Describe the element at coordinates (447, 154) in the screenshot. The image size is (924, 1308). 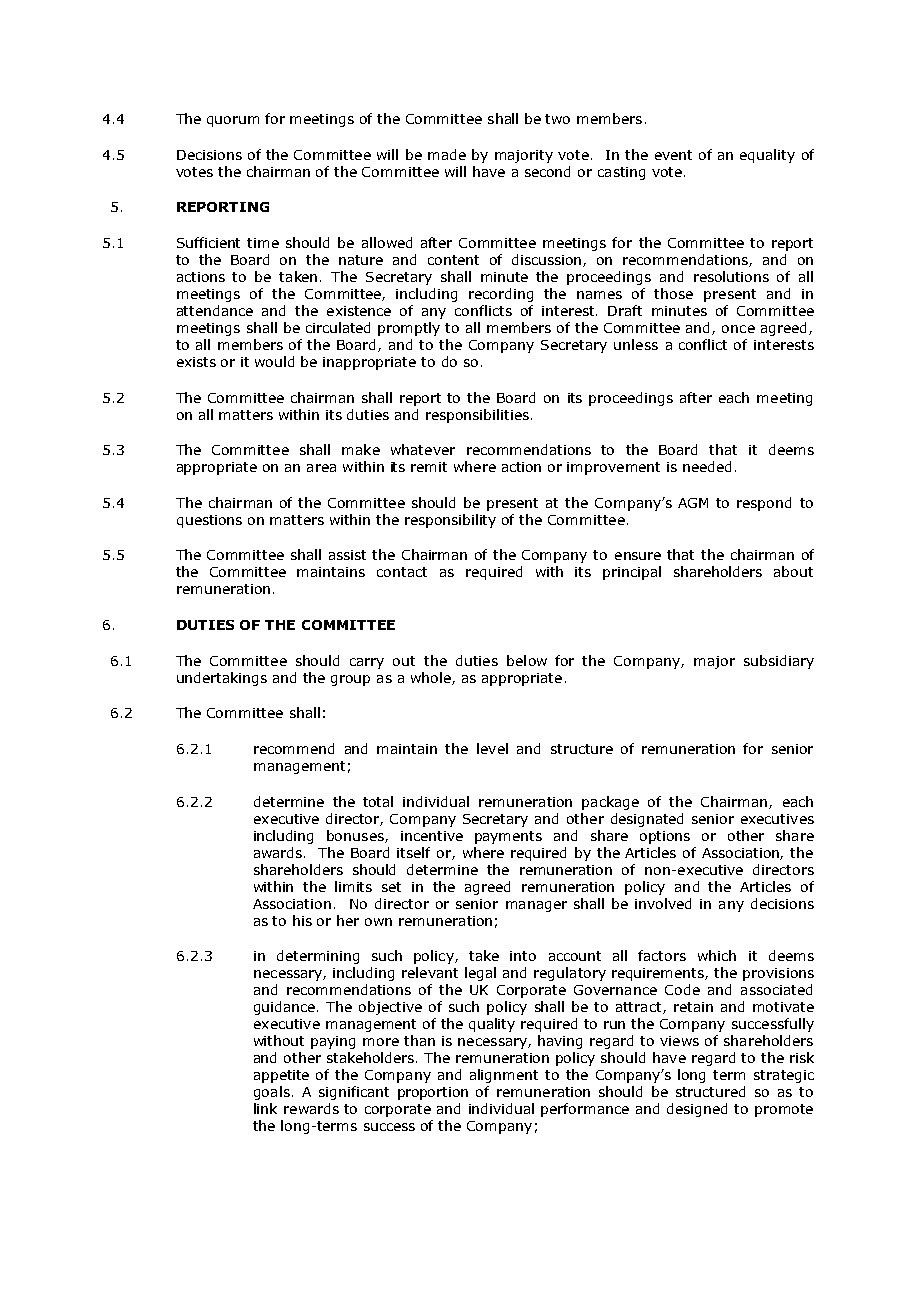
I see `made` at that location.
